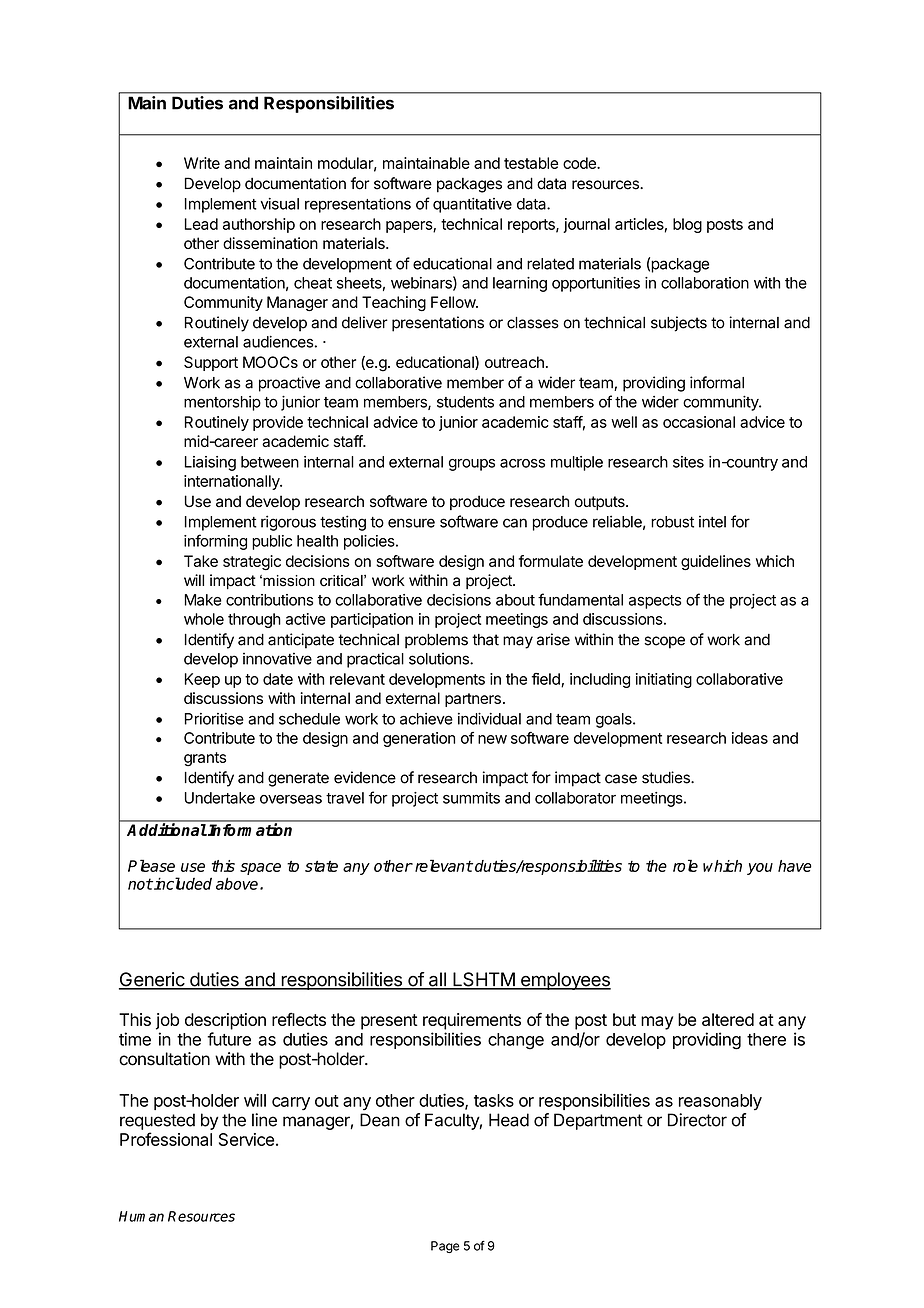 Image resolution: width=924 pixels, height=1308 pixels. Describe the element at coordinates (141, 1216) in the screenshot. I see `Human` at that location.
